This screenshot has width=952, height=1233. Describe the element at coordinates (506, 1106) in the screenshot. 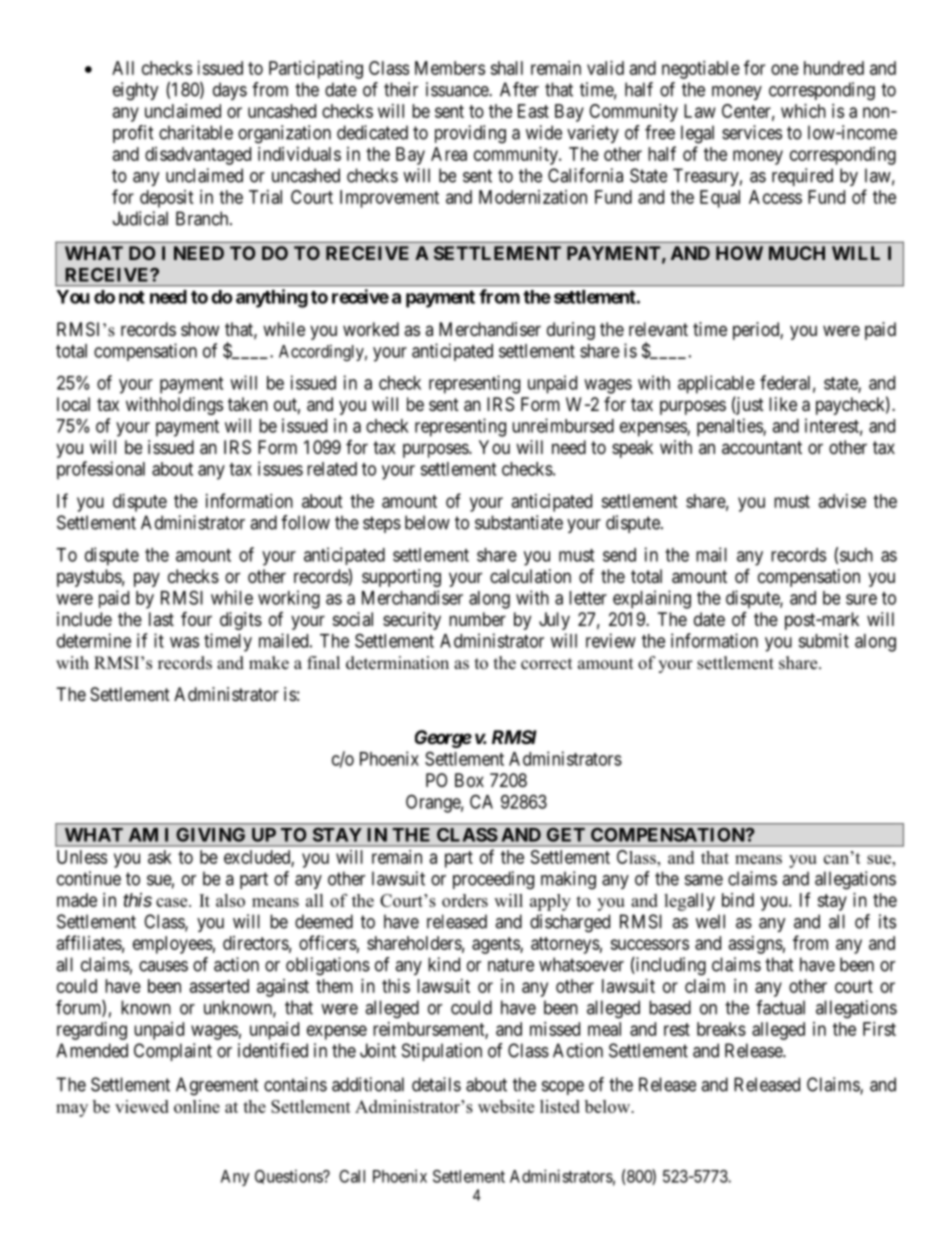

I see `website` at that location.
